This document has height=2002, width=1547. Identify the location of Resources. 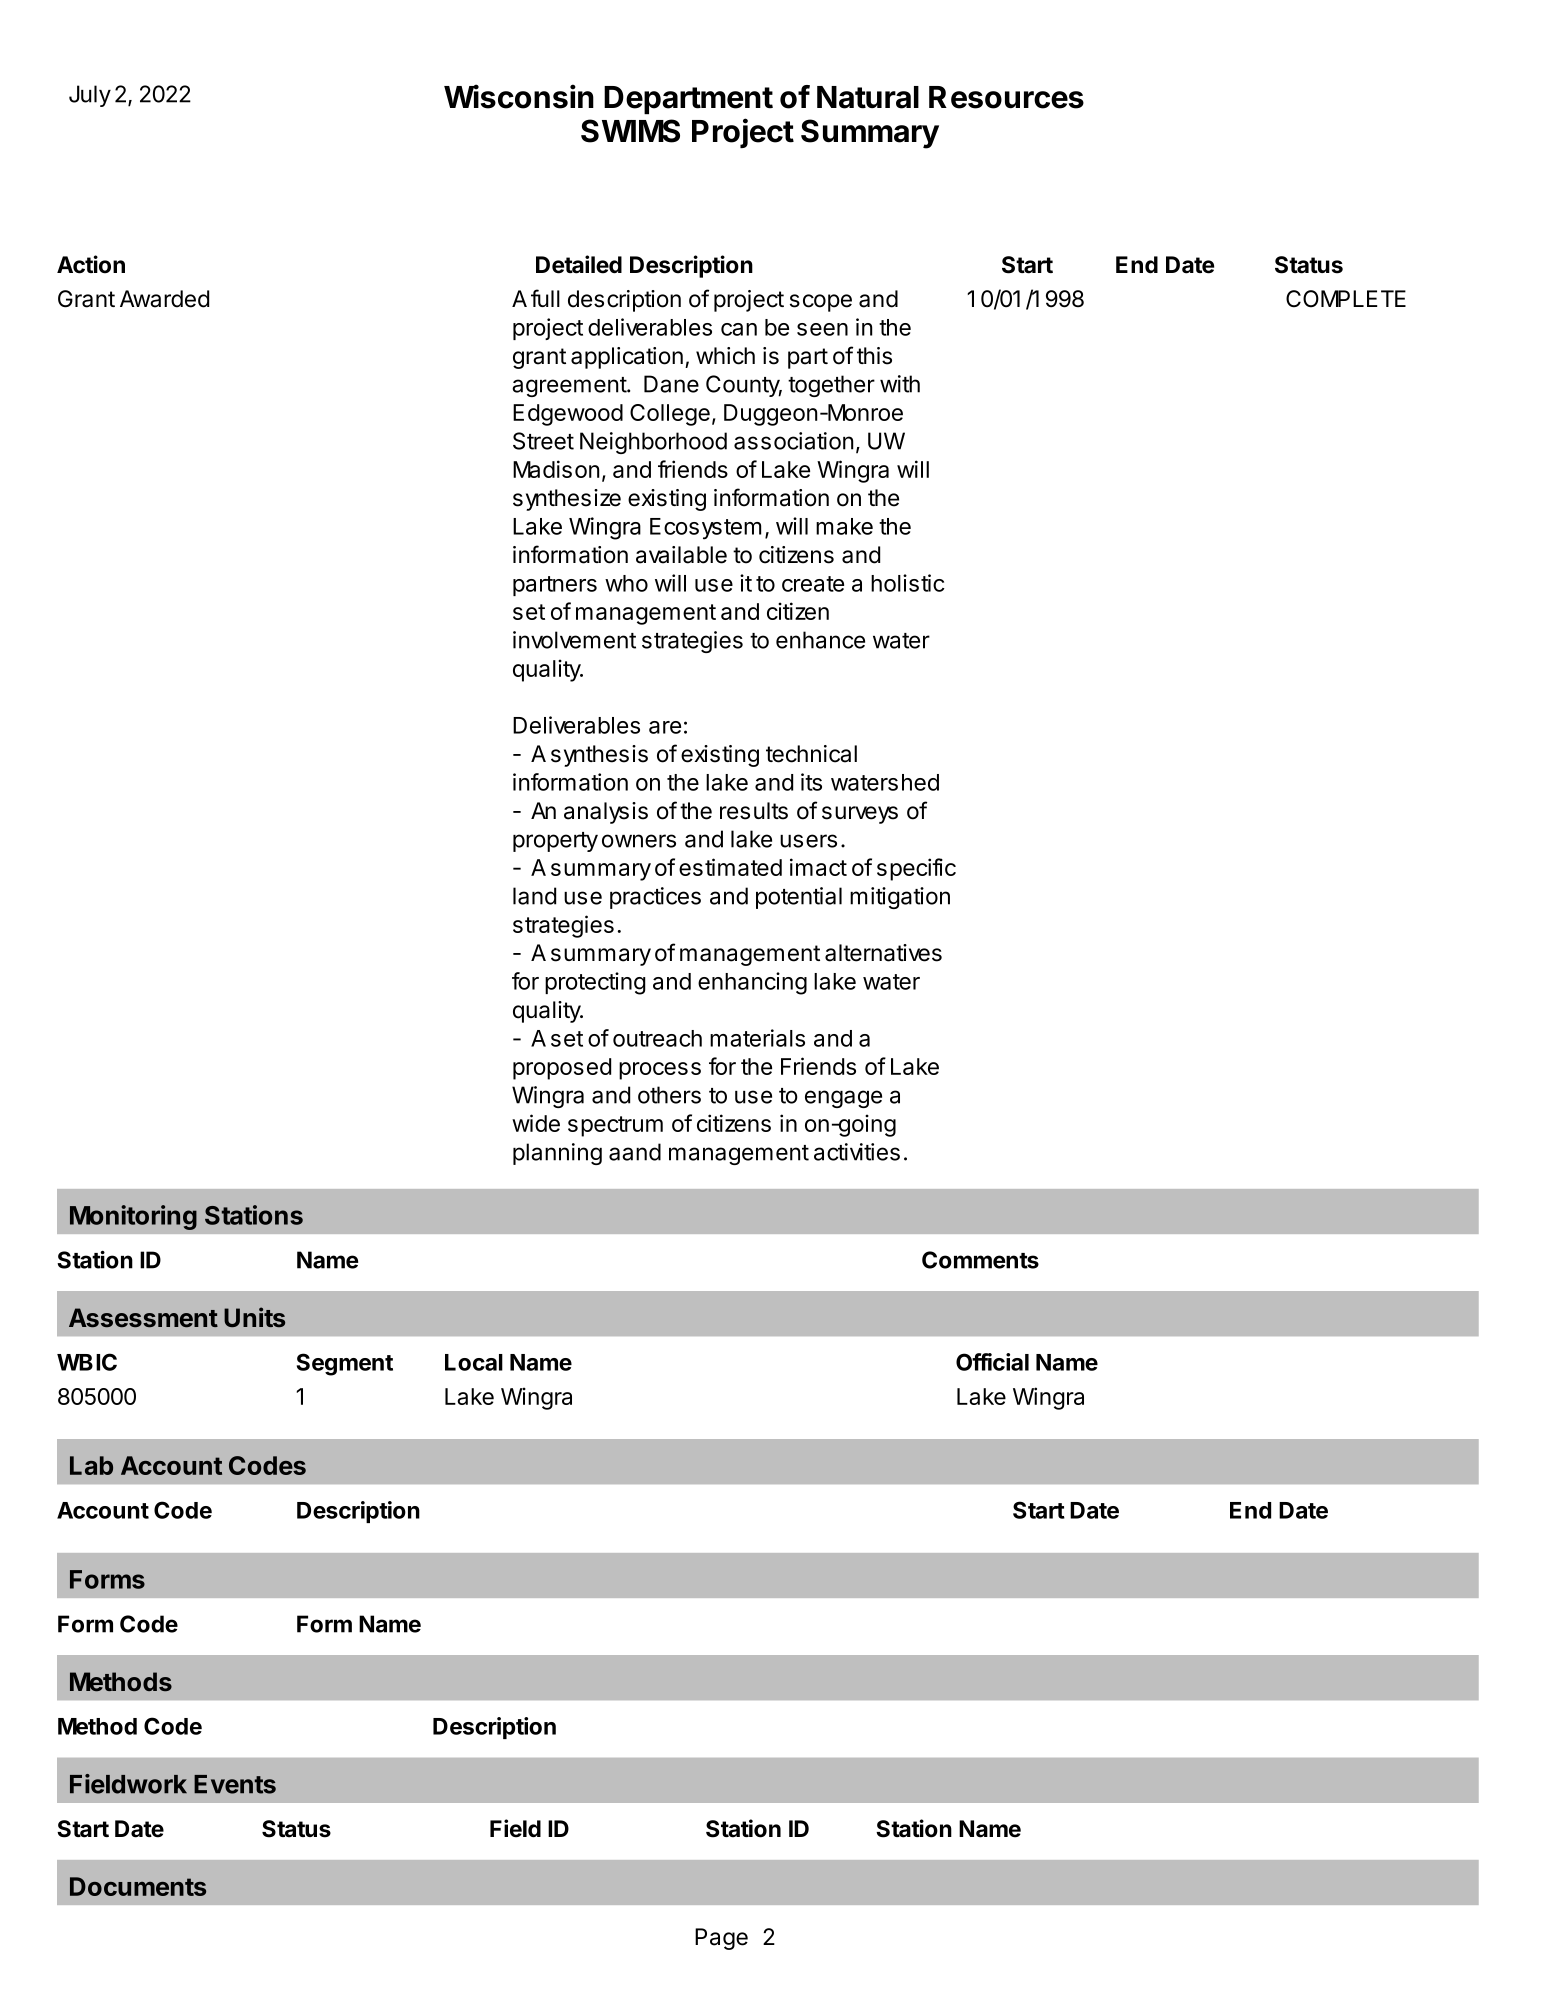
(1006, 97).
